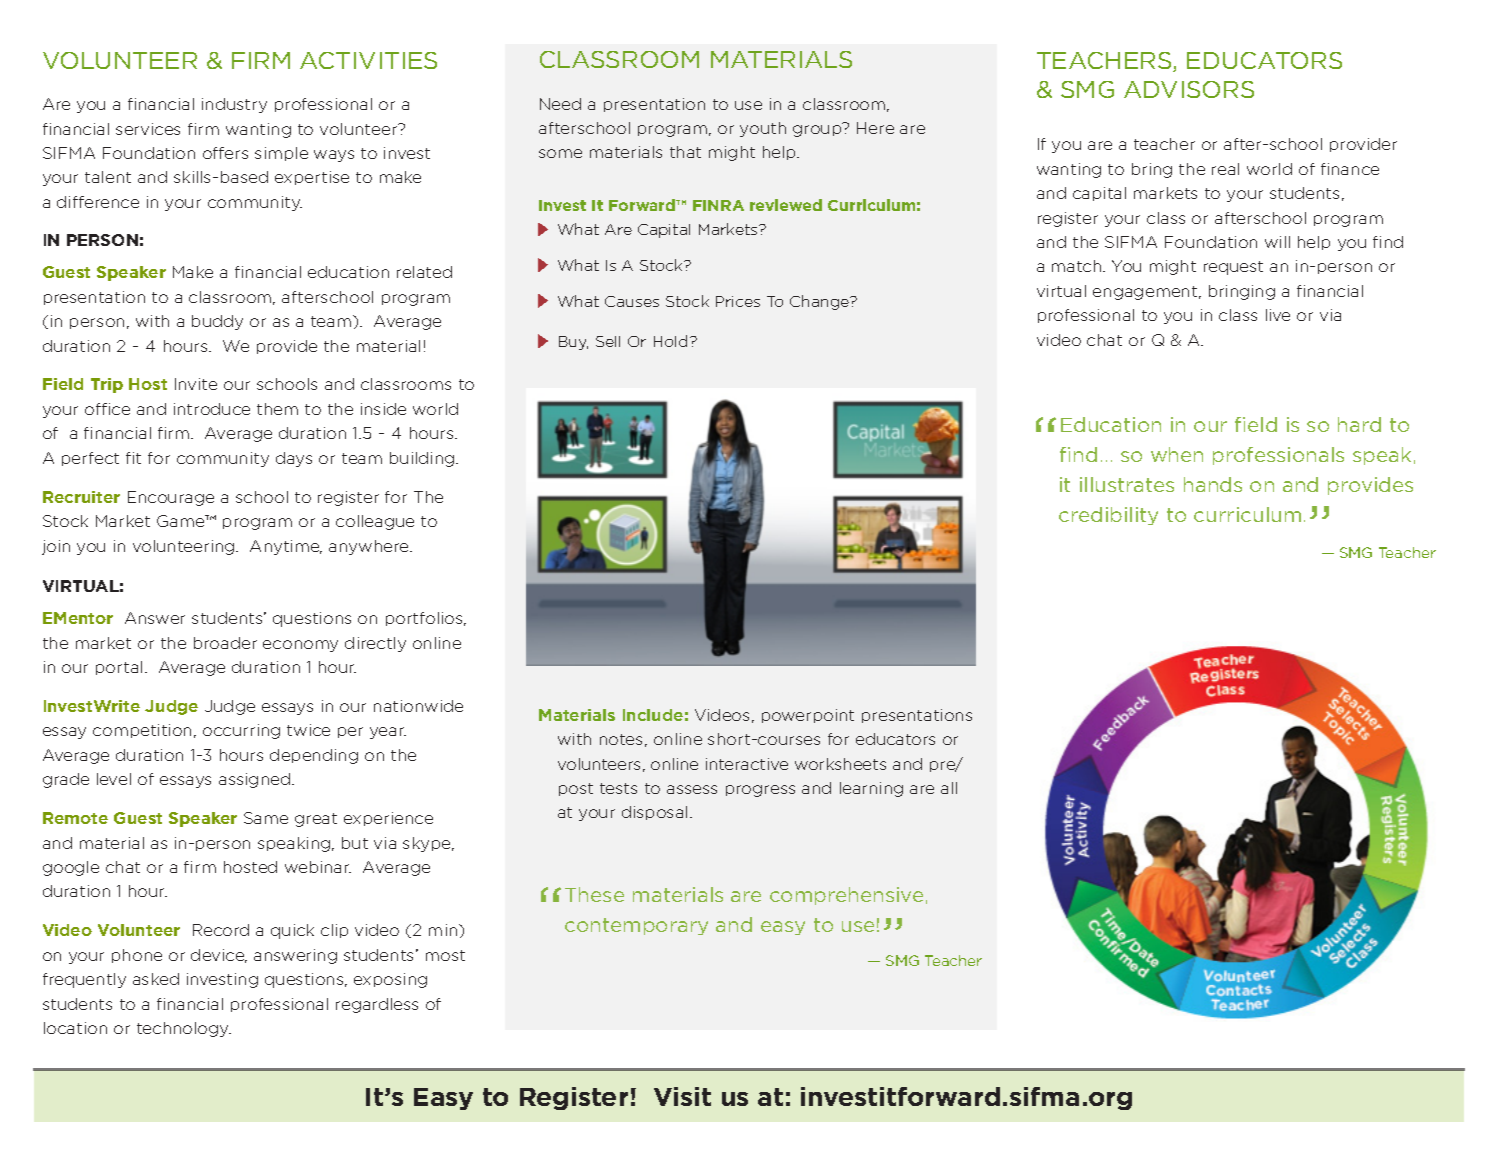 This screenshot has width=1487, height=1149. Describe the element at coordinates (217, 322) in the screenshot. I see `buddy` at that location.
